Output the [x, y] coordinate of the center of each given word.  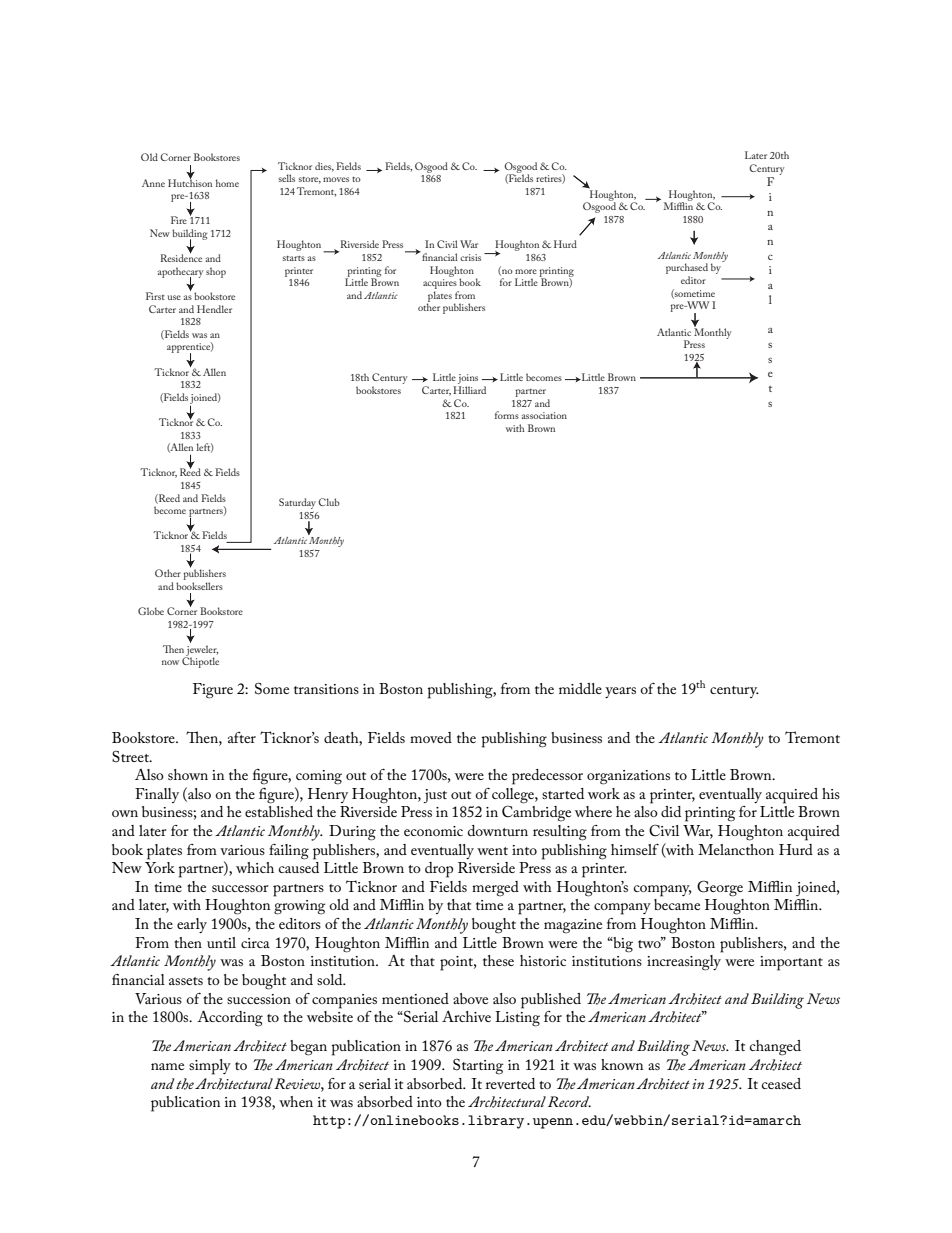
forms [507, 415]
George [720, 888]
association [544, 415]
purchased [687, 270]
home [227, 183]
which [255, 867]
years [620, 692]
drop [439, 870]
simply [210, 1067]
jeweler [201, 651]
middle [580, 688]
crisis [470, 257]
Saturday [297, 505]
